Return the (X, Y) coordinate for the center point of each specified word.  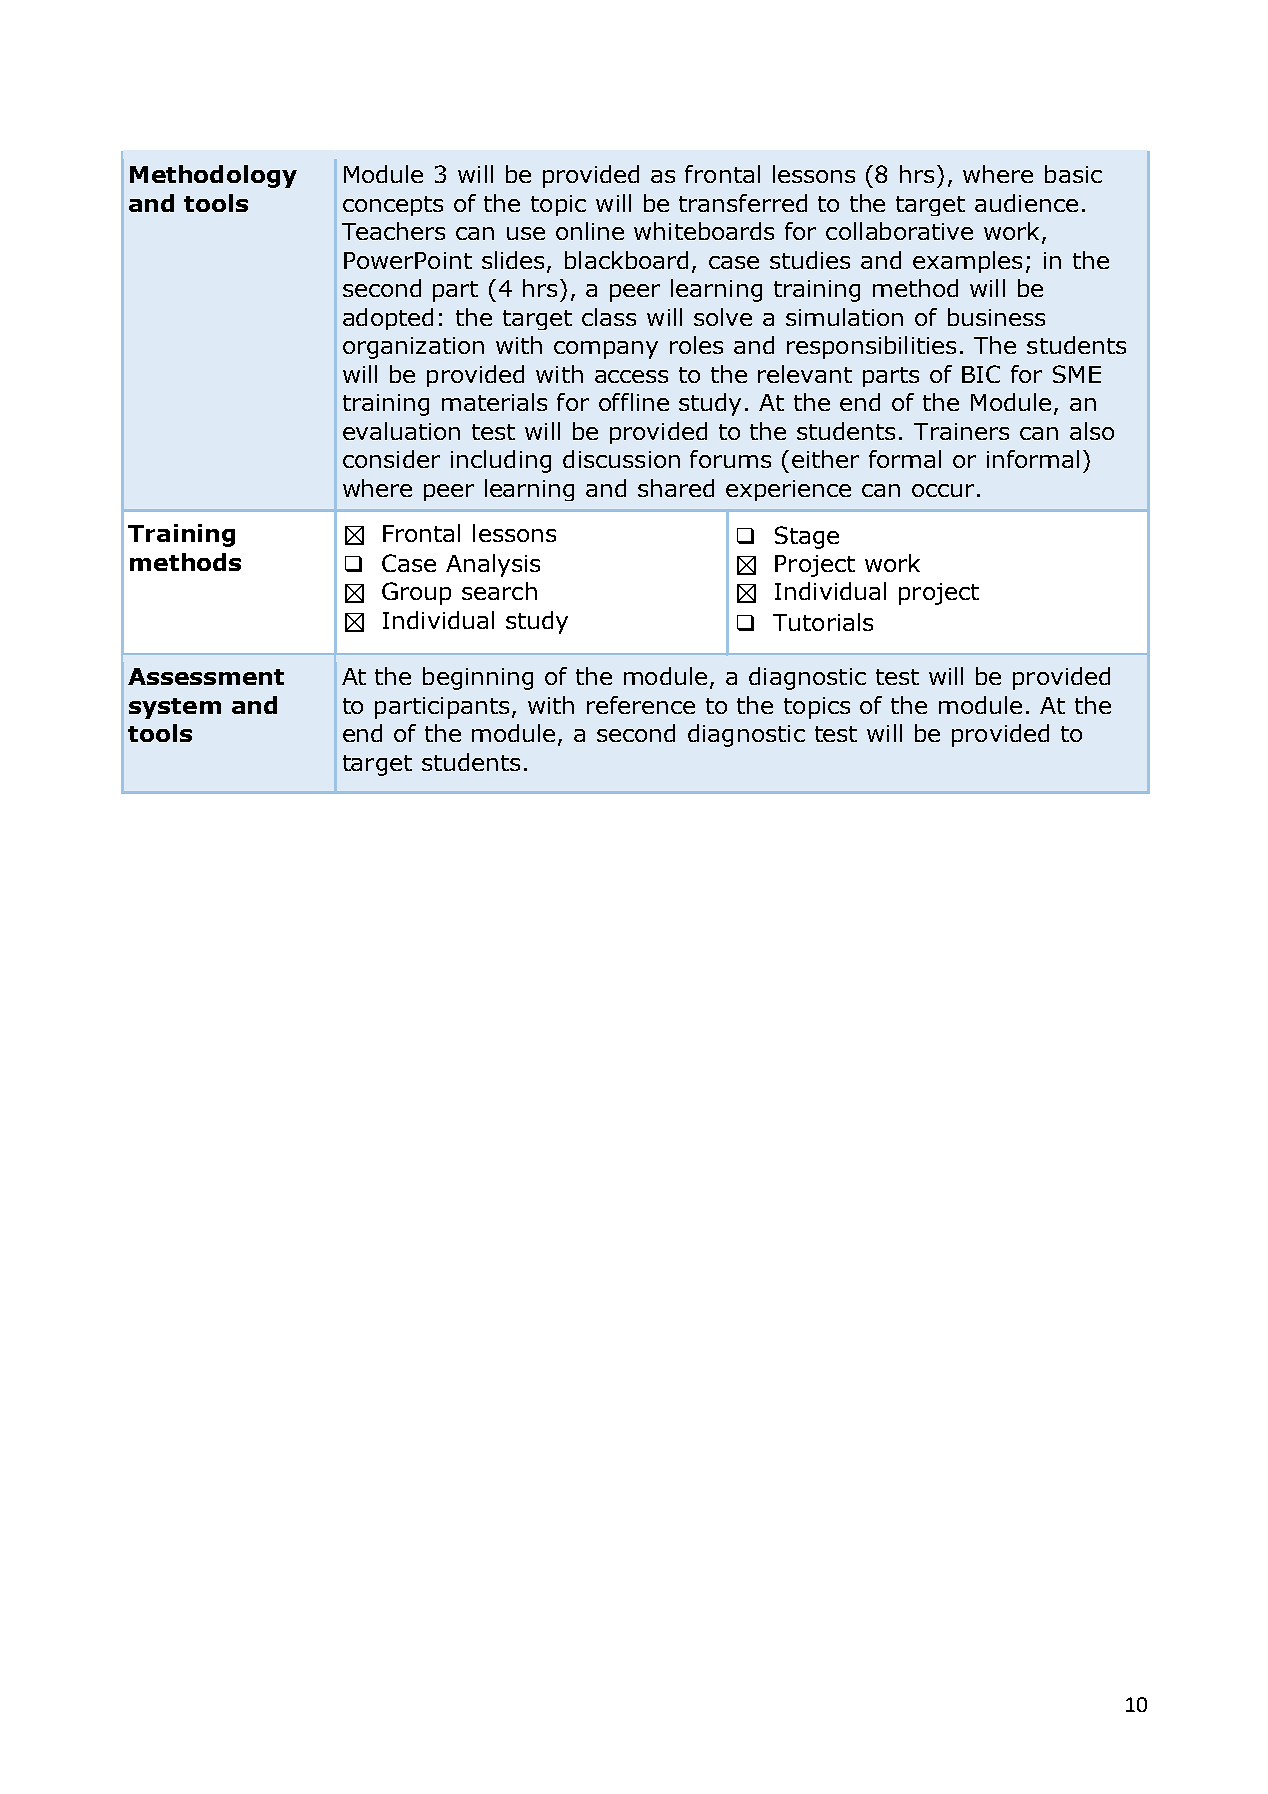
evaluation (401, 431)
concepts (393, 206)
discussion (621, 459)
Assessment (206, 676)
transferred (743, 203)
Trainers (961, 431)
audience (1026, 203)
